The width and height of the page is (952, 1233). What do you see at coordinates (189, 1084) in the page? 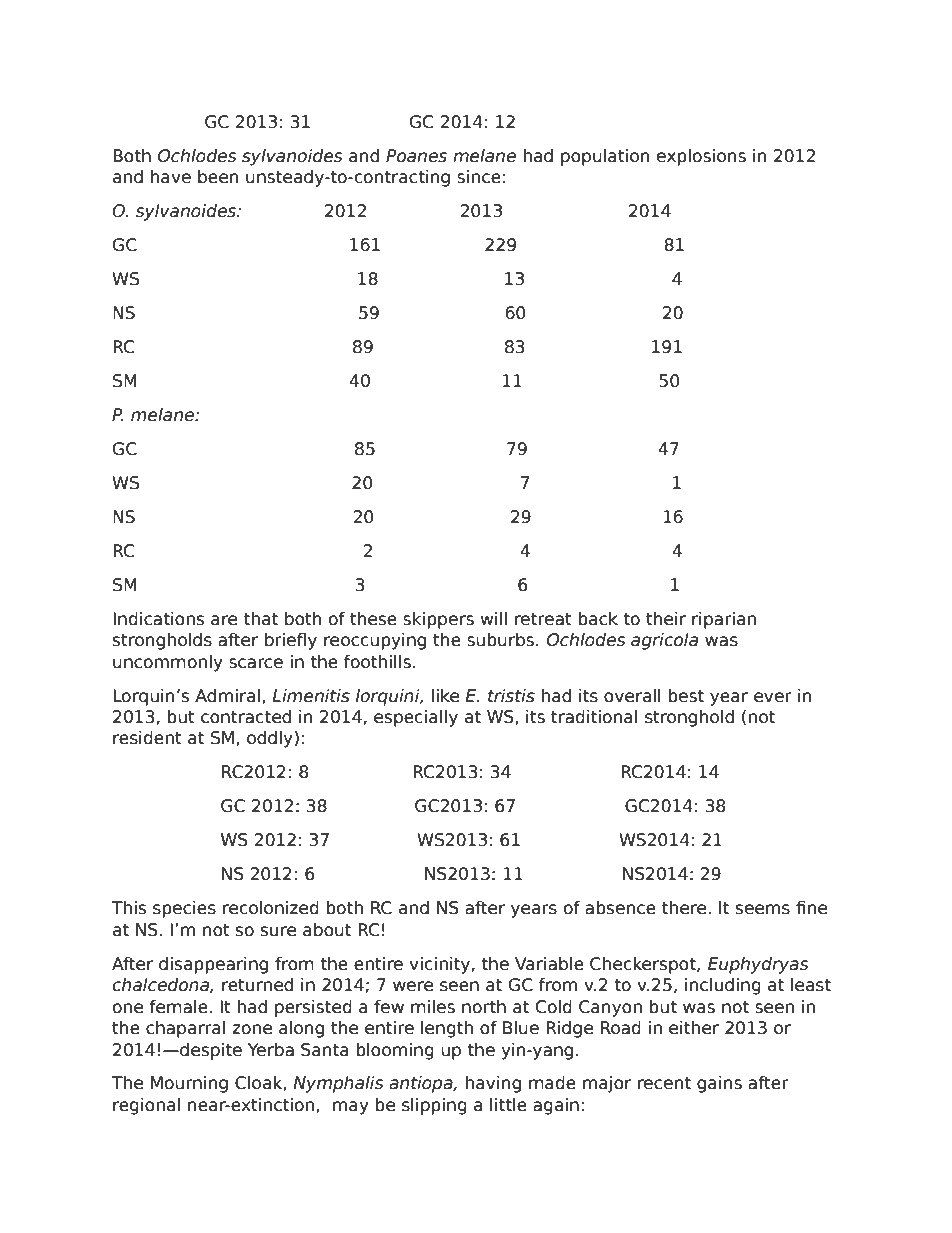
I see `Mourning` at bounding box center [189, 1084].
